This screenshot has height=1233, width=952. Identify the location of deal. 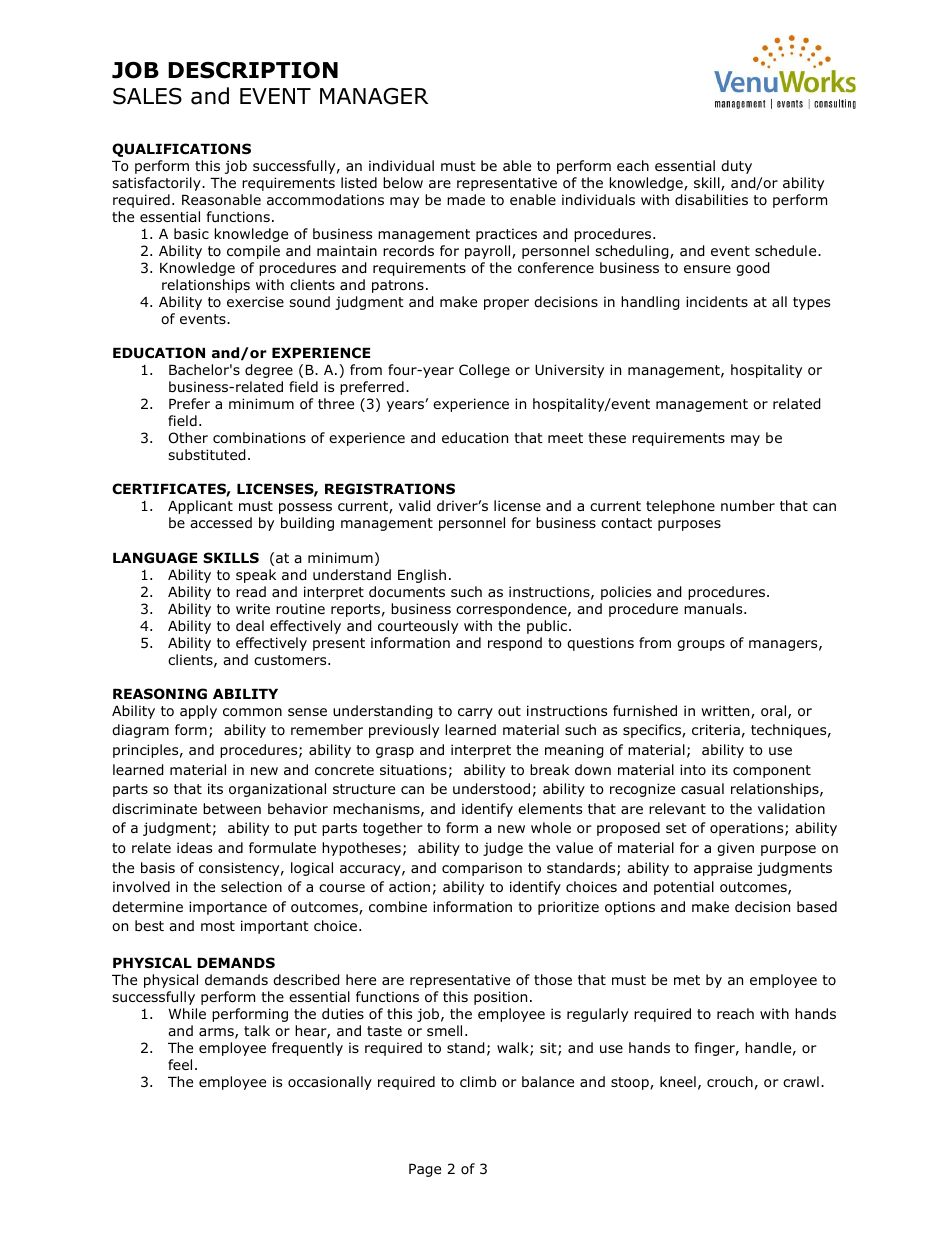
(250, 625).
